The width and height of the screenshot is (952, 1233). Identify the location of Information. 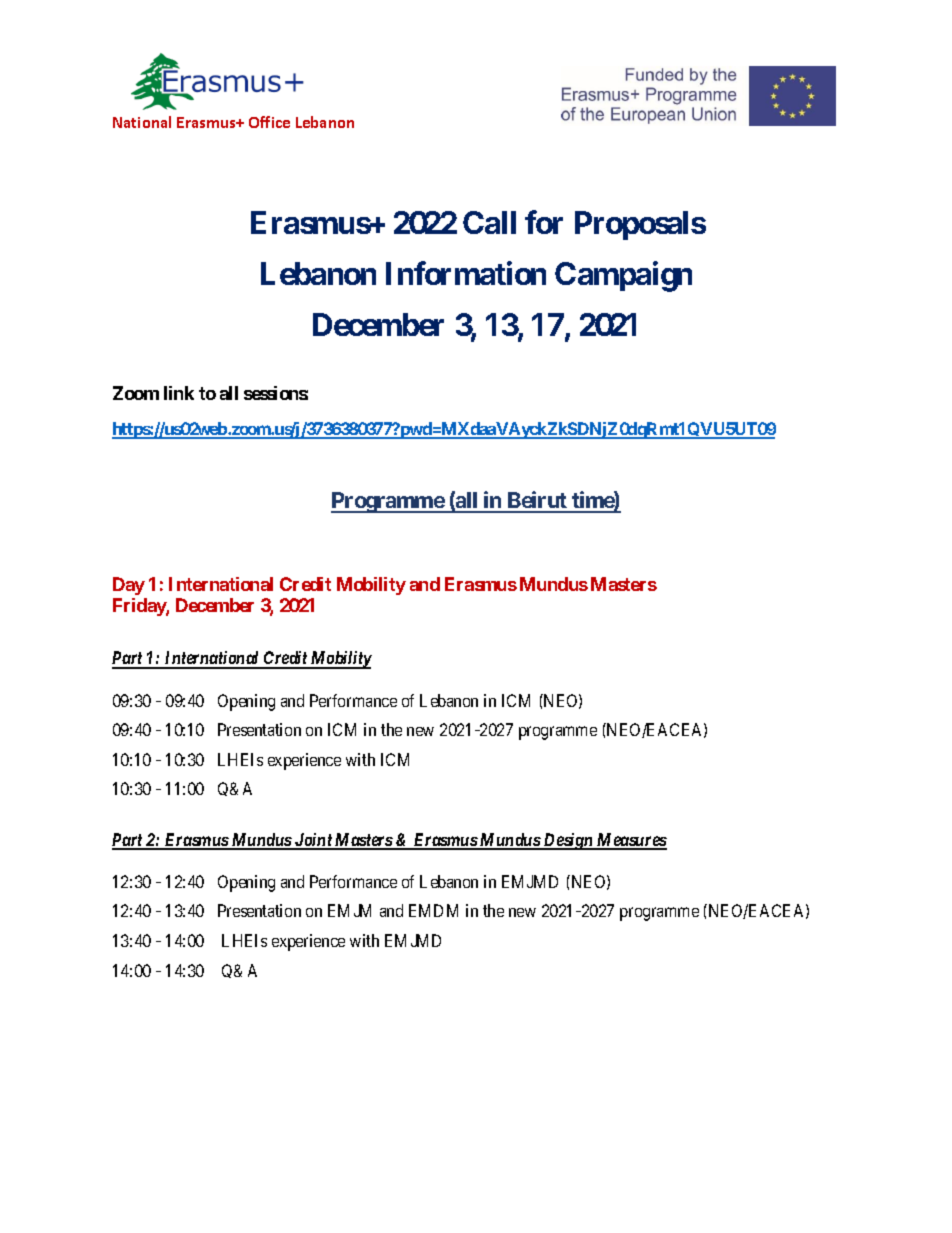
(466, 273).
